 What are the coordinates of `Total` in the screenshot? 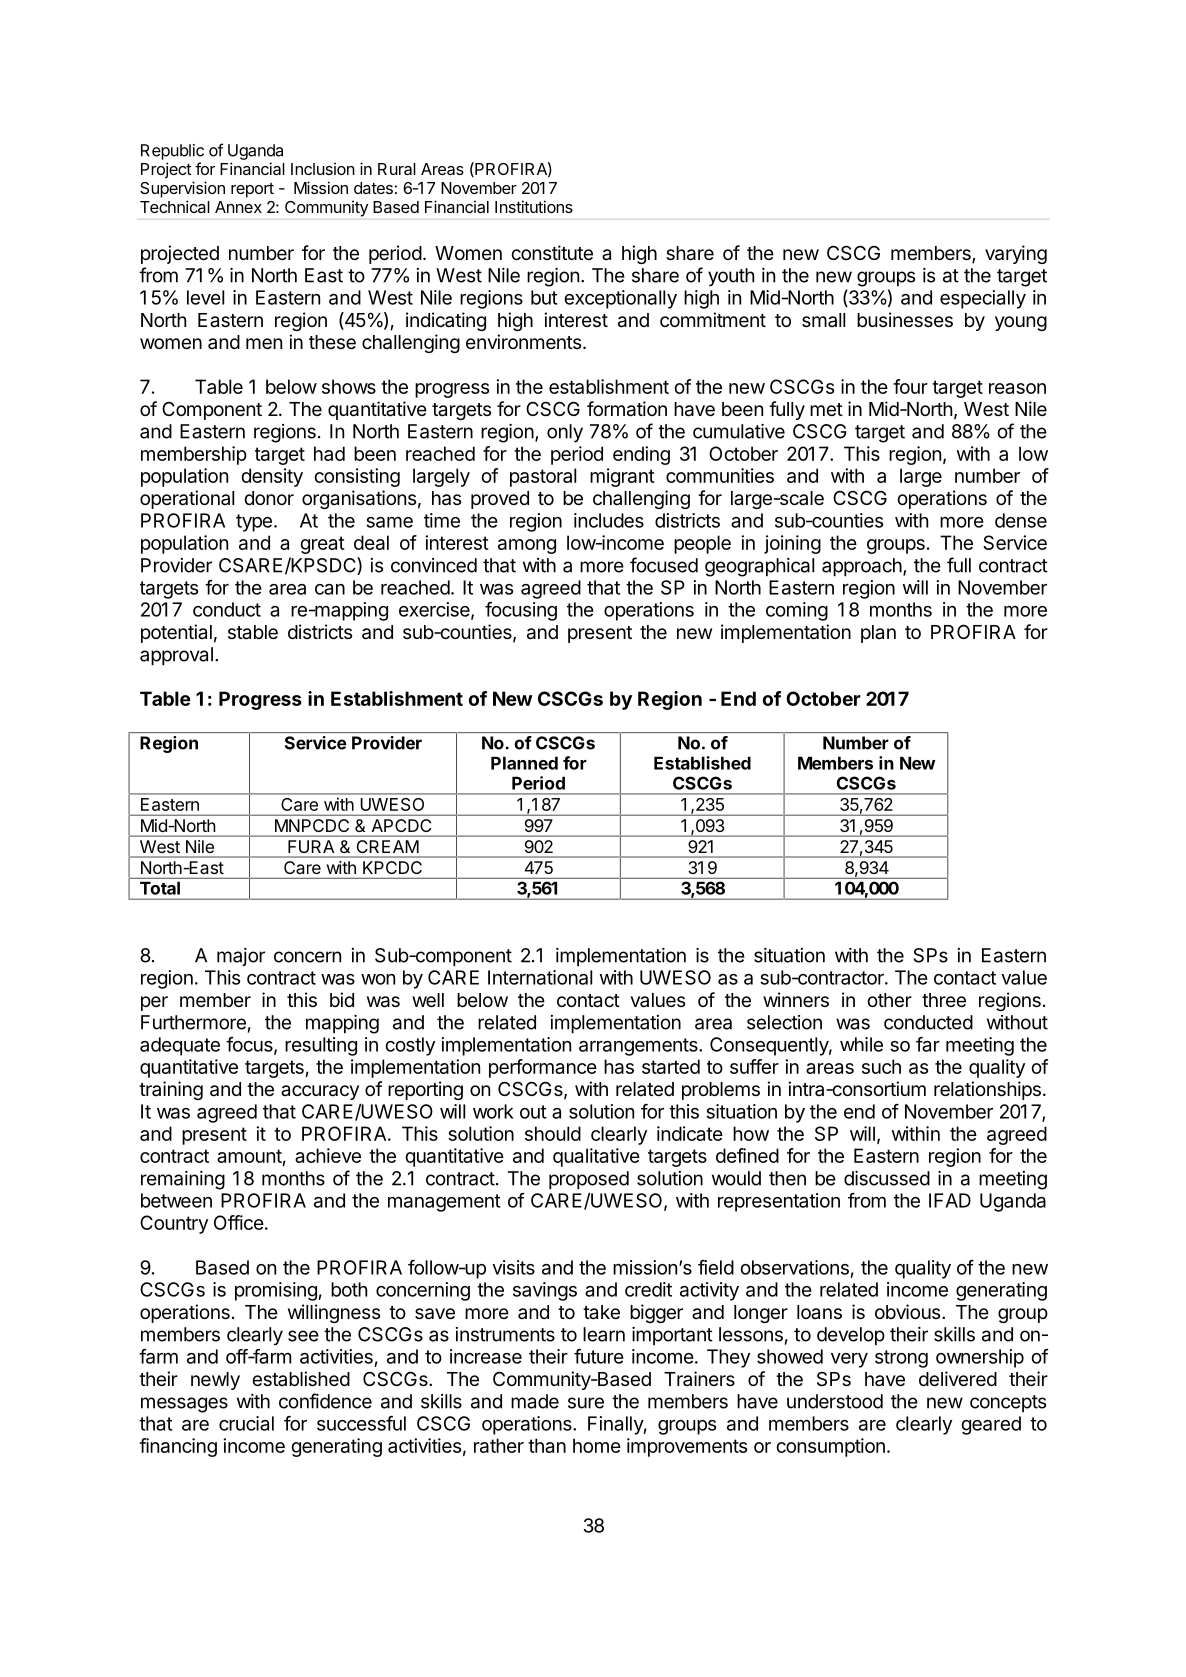 It's located at (160, 888).
